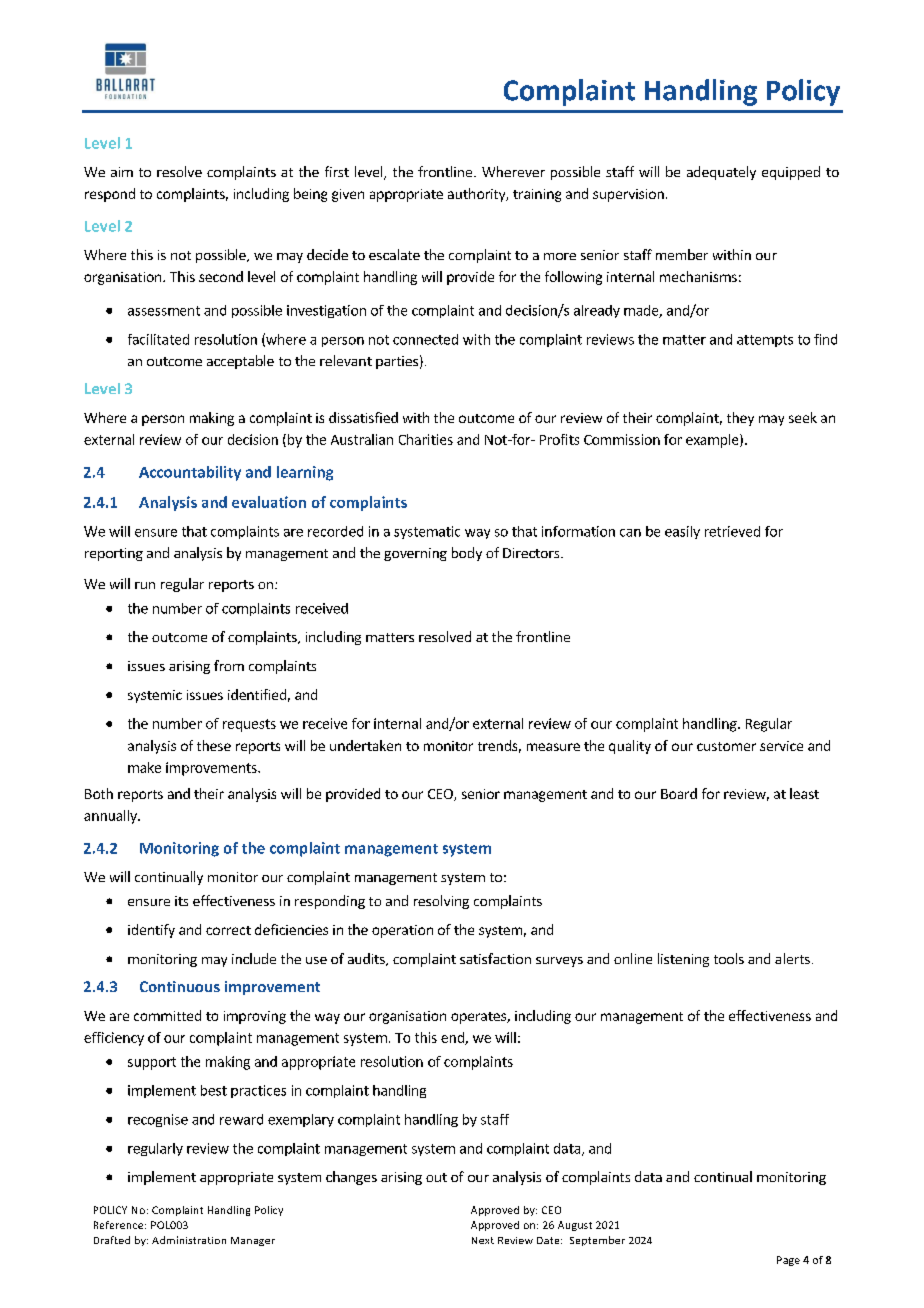 Image resolution: width=924 pixels, height=1308 pixels. I want to click on measure, so click(553, 747).
